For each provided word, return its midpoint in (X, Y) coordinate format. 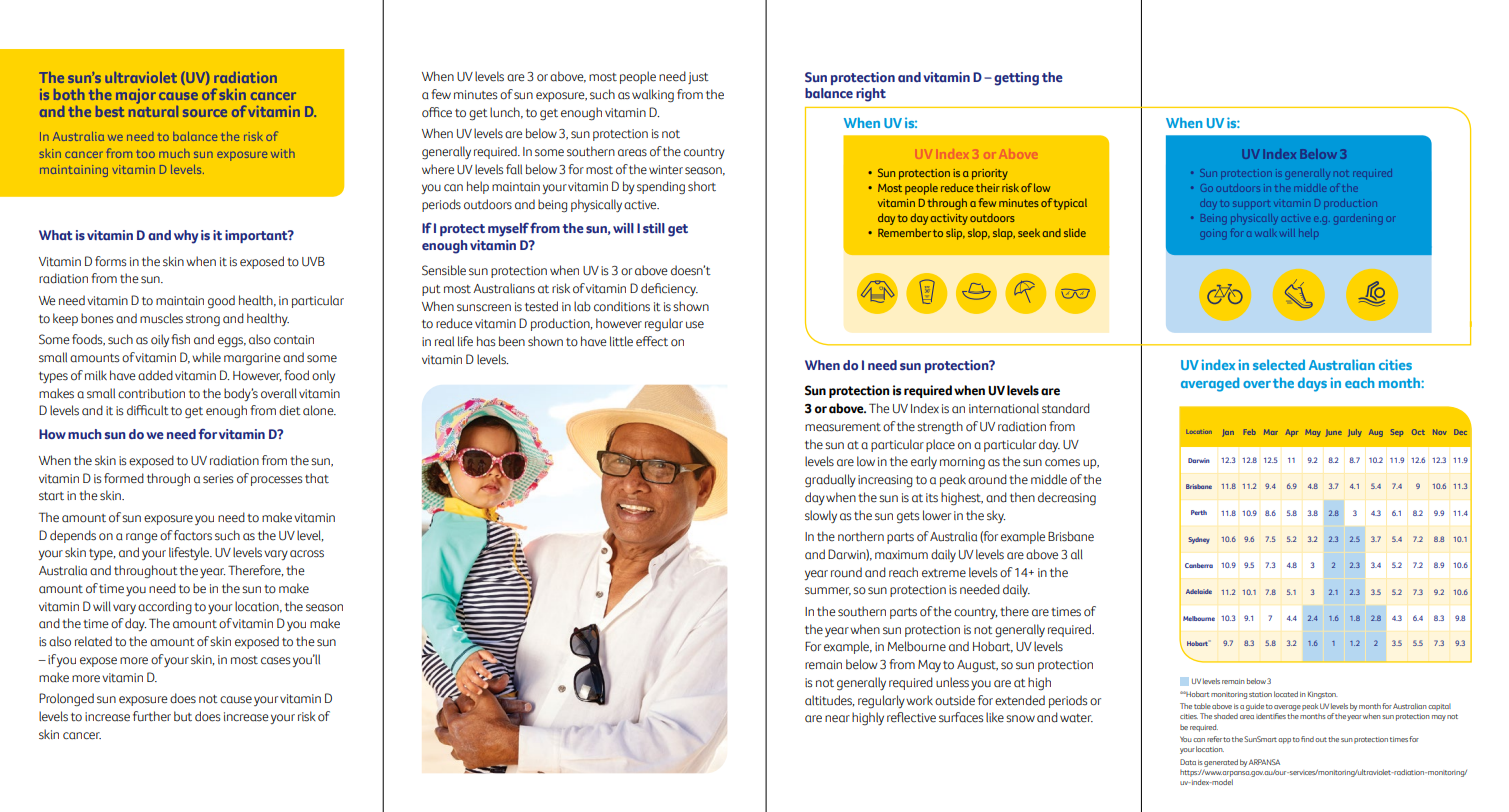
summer (828, 591)
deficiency (669, 289)
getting (1016, 79)
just (698, 78)
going (1213, 234)
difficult (148, 410)
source (205, 113)
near (837, 719)
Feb (1250, 432)
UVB (313, 262)
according (165, 608)
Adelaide (1199, 591)
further (152, 716)
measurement (843, 427)
